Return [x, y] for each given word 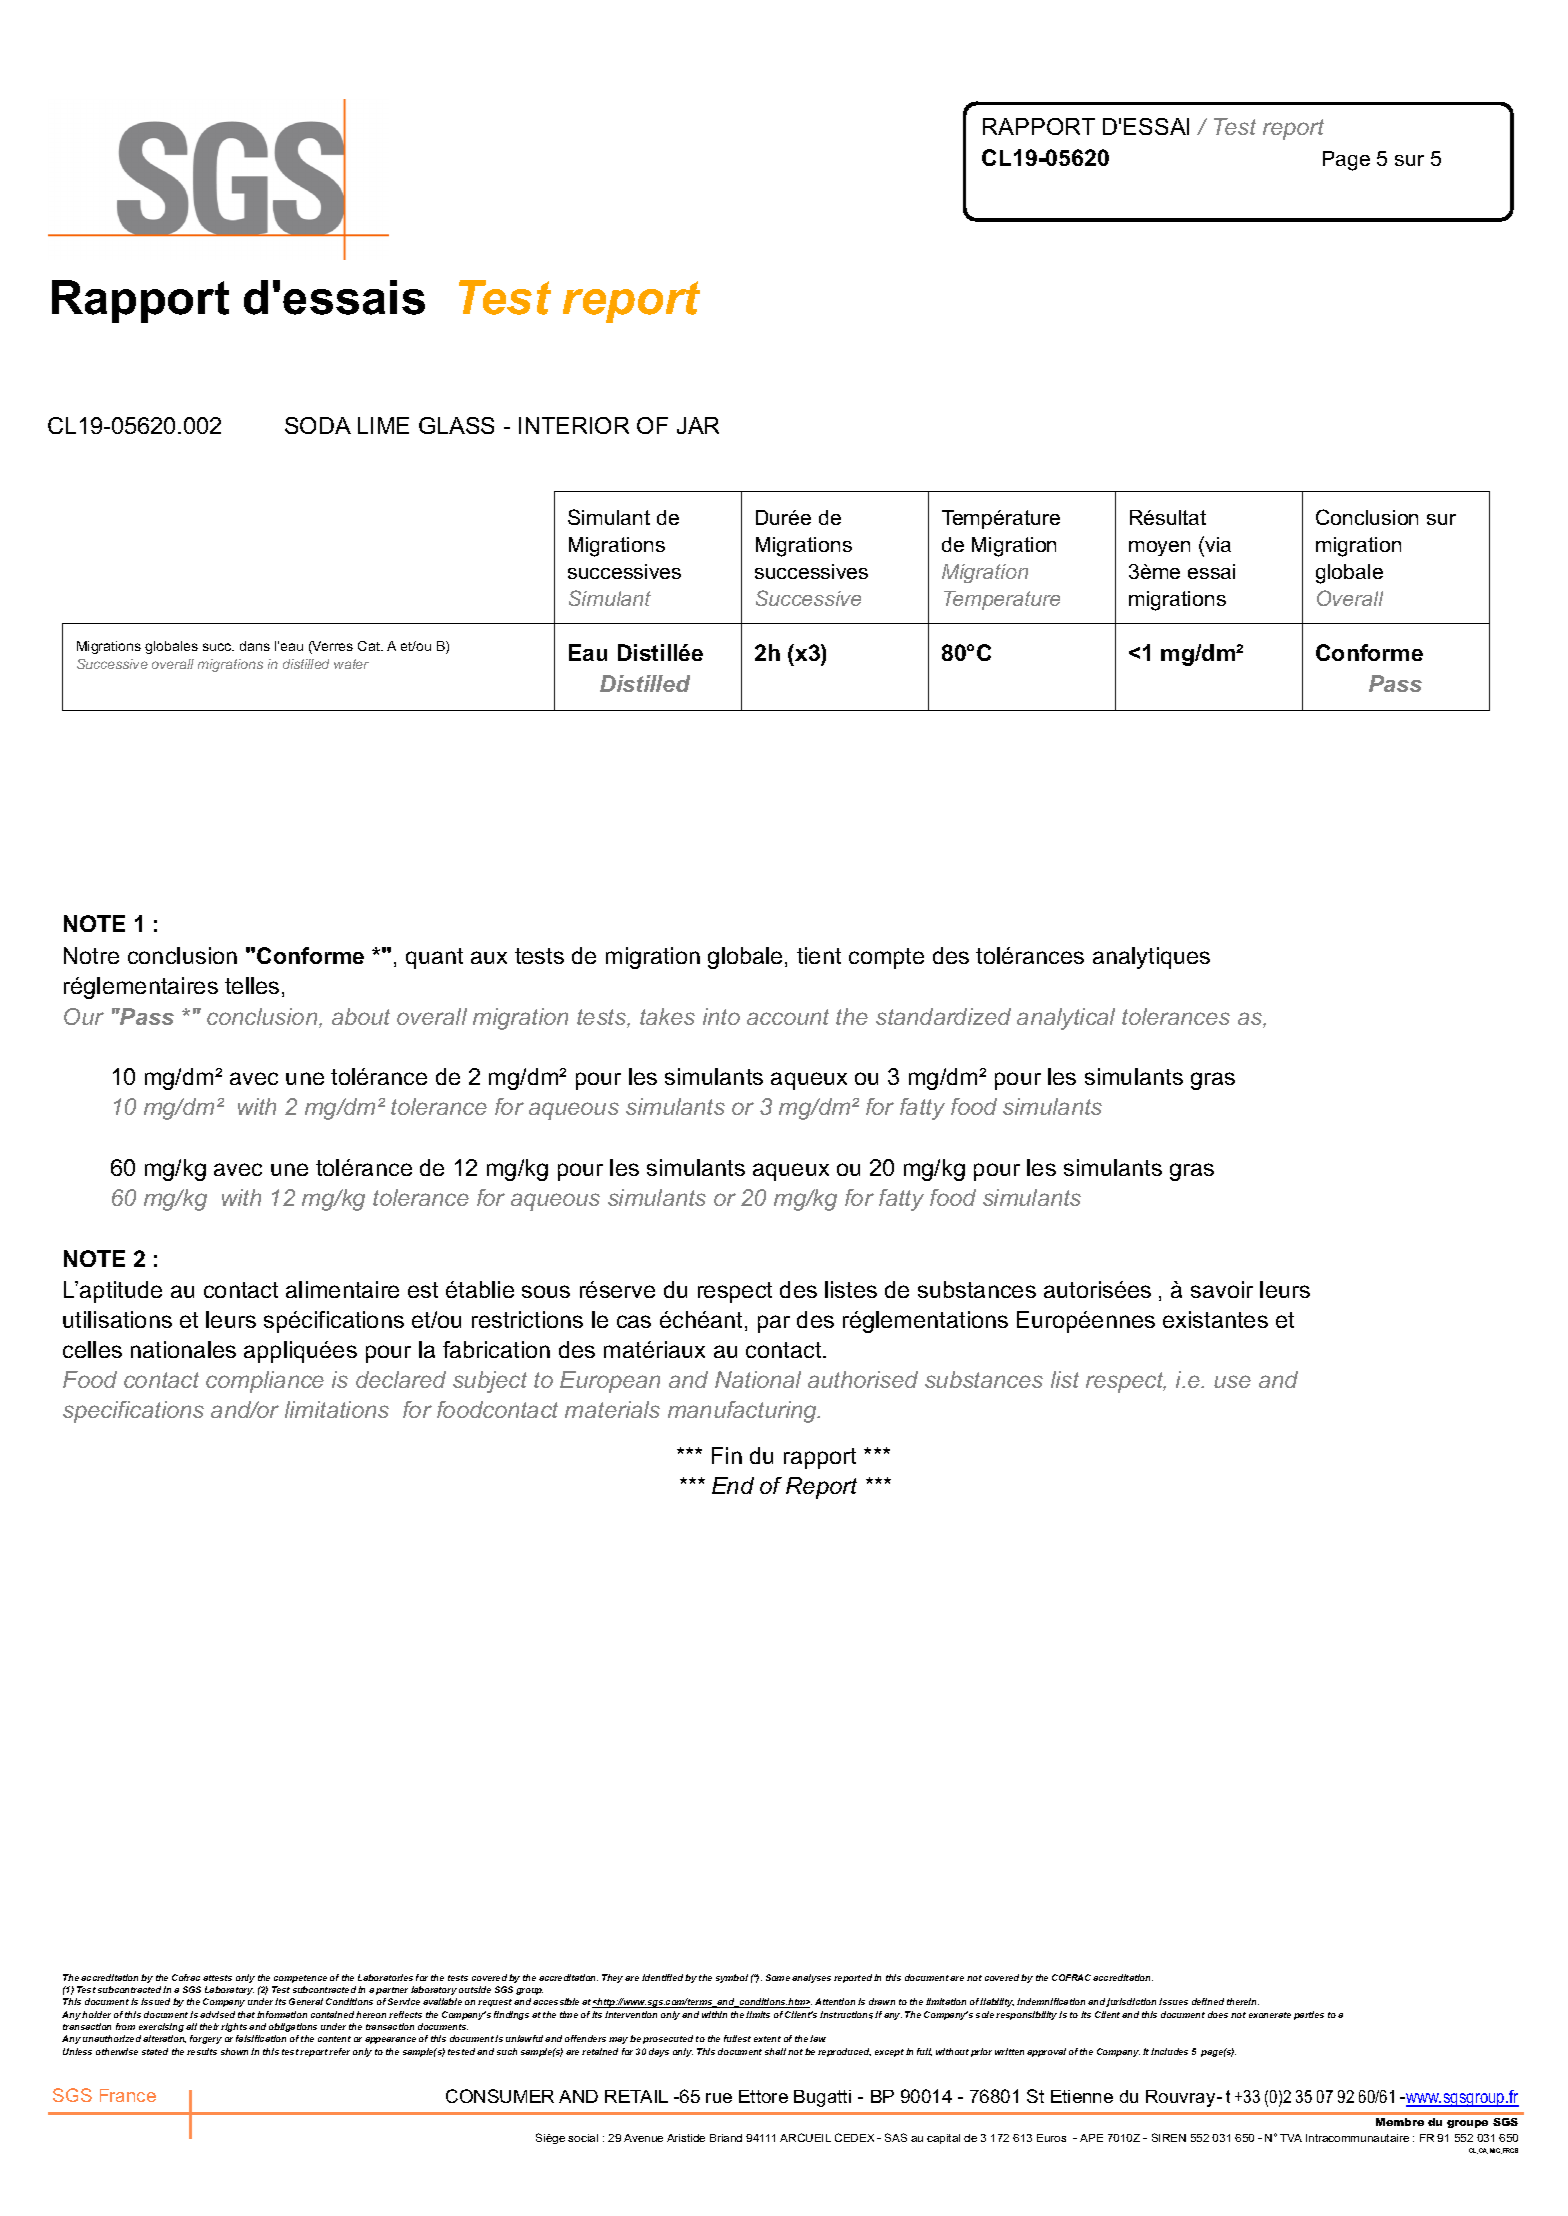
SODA [318, 425]
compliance [265, 1382]
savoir [1222, 1289]
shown [234, 2051]
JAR [698, 425]
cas [634, 1321]
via [1217, 546]
